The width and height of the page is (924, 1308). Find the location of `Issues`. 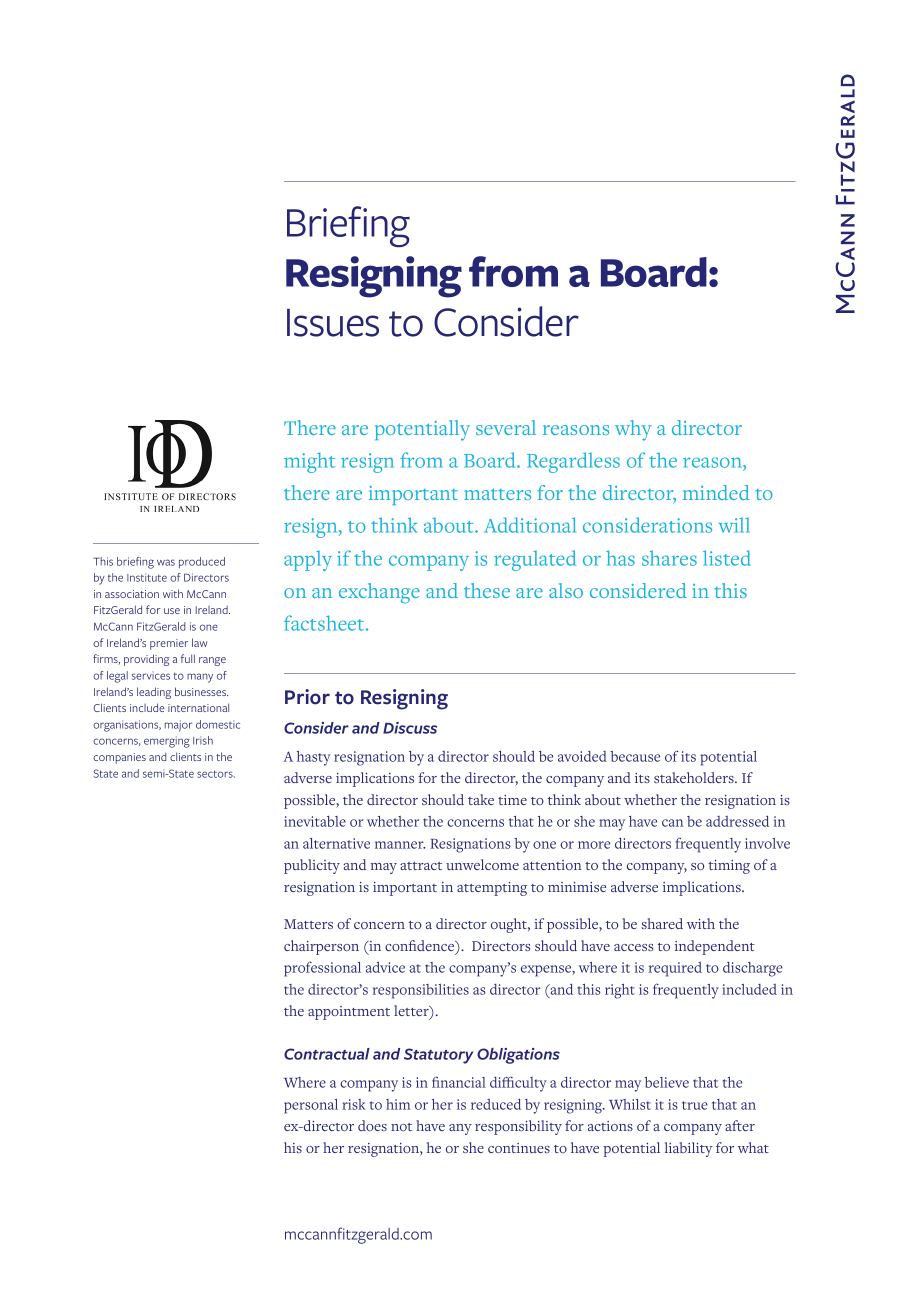

Issues is located at coordinates (333, 323).
